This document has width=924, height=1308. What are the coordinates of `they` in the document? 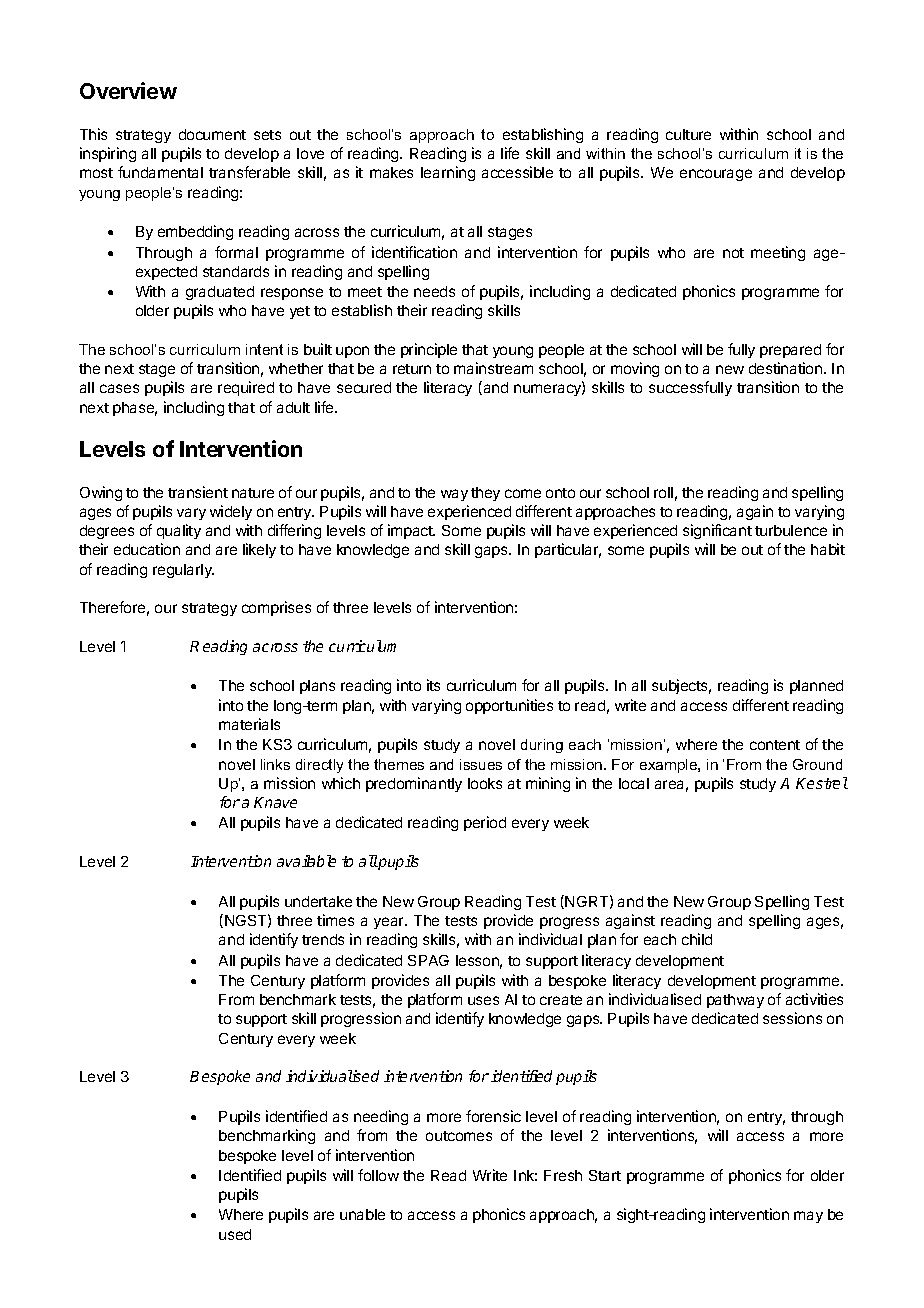 It's located at (485, 494).
